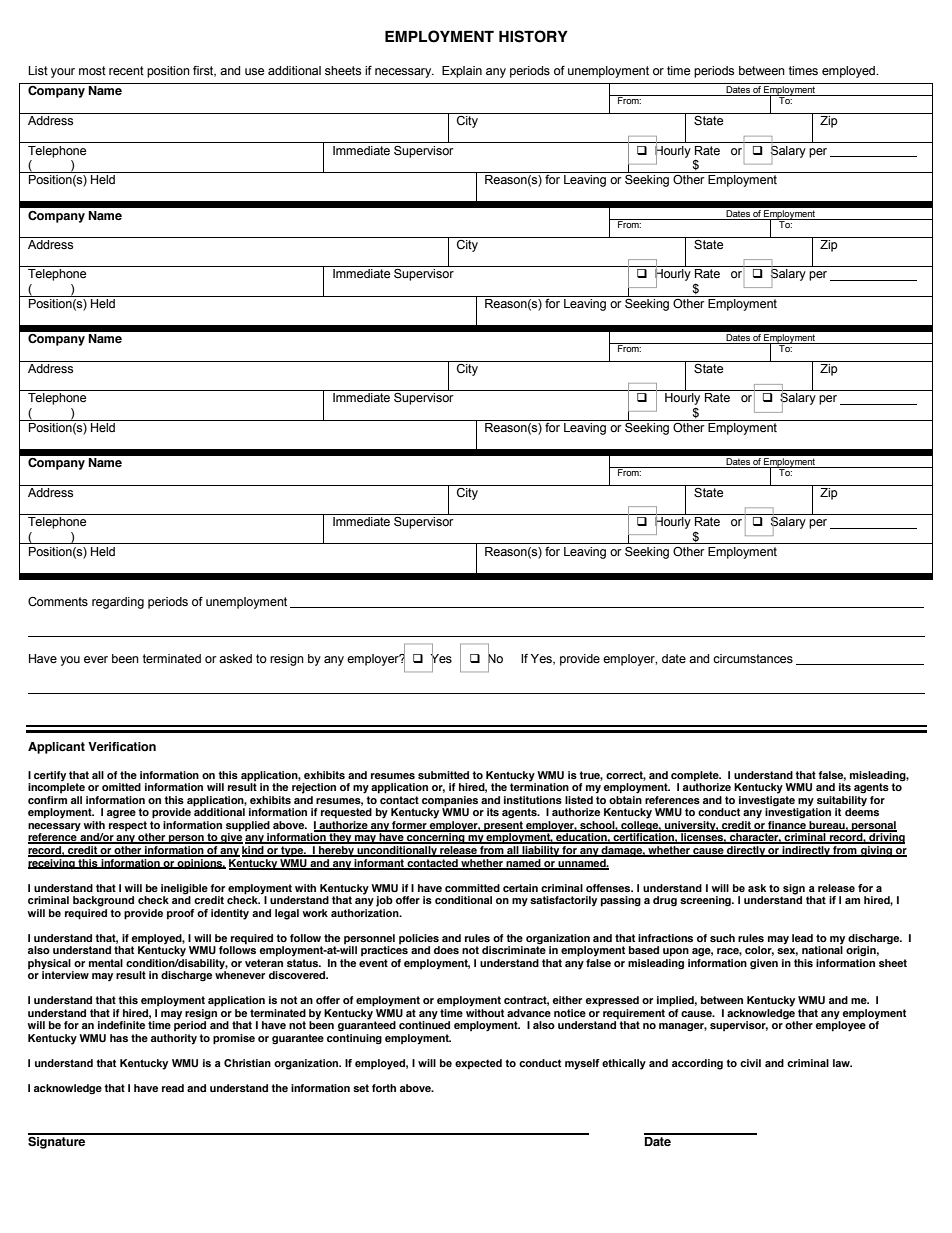 This screenshot has height=1233, width=952. I want to click on circumstances, so click(753, 659).
